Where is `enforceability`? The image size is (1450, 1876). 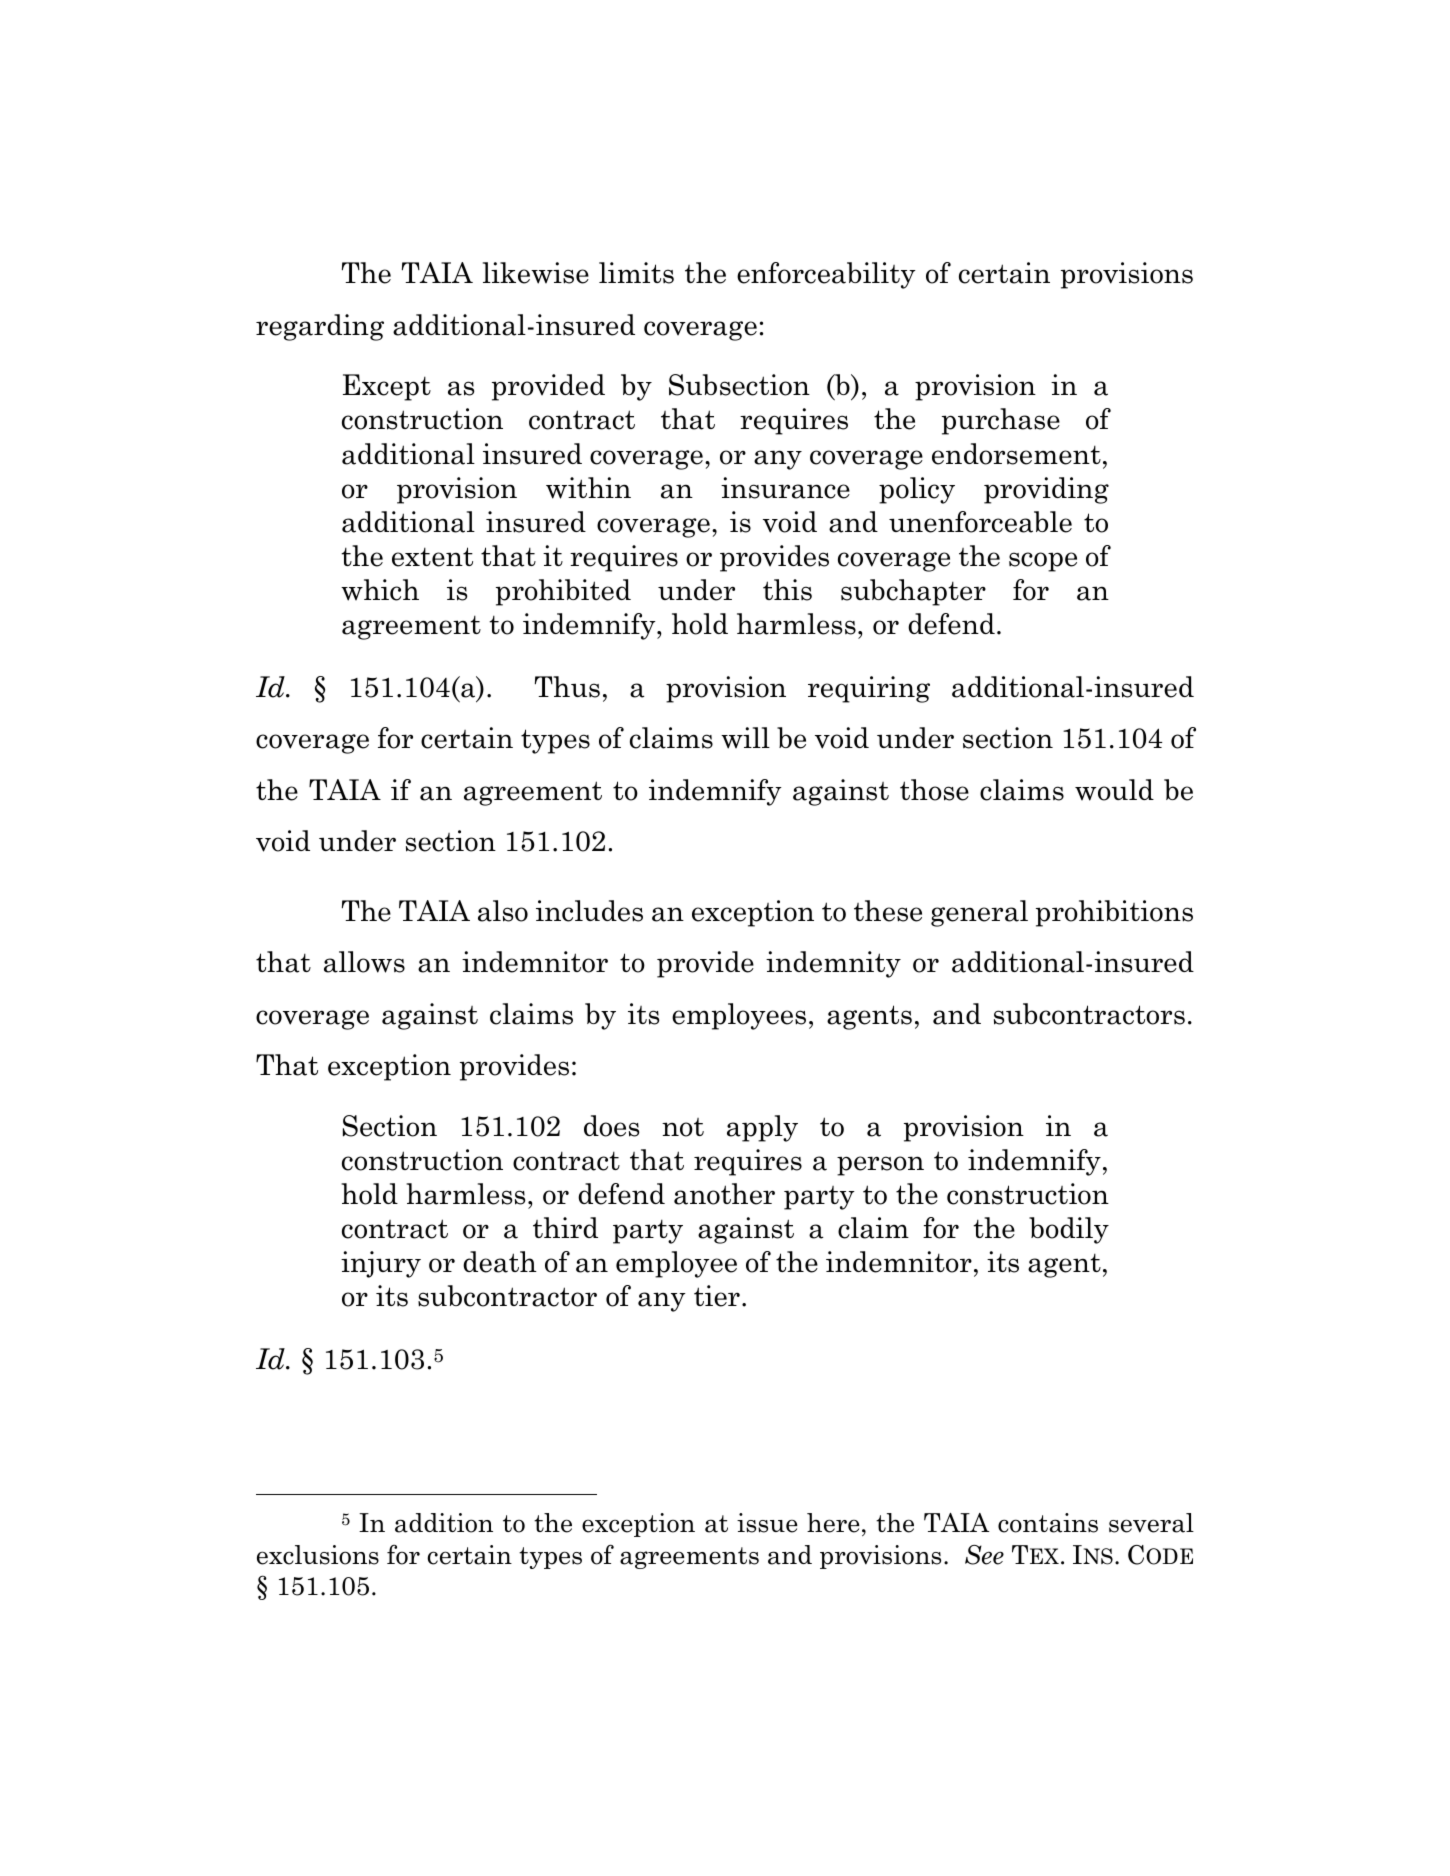 enforceability is located at coordinates (826, 275).
